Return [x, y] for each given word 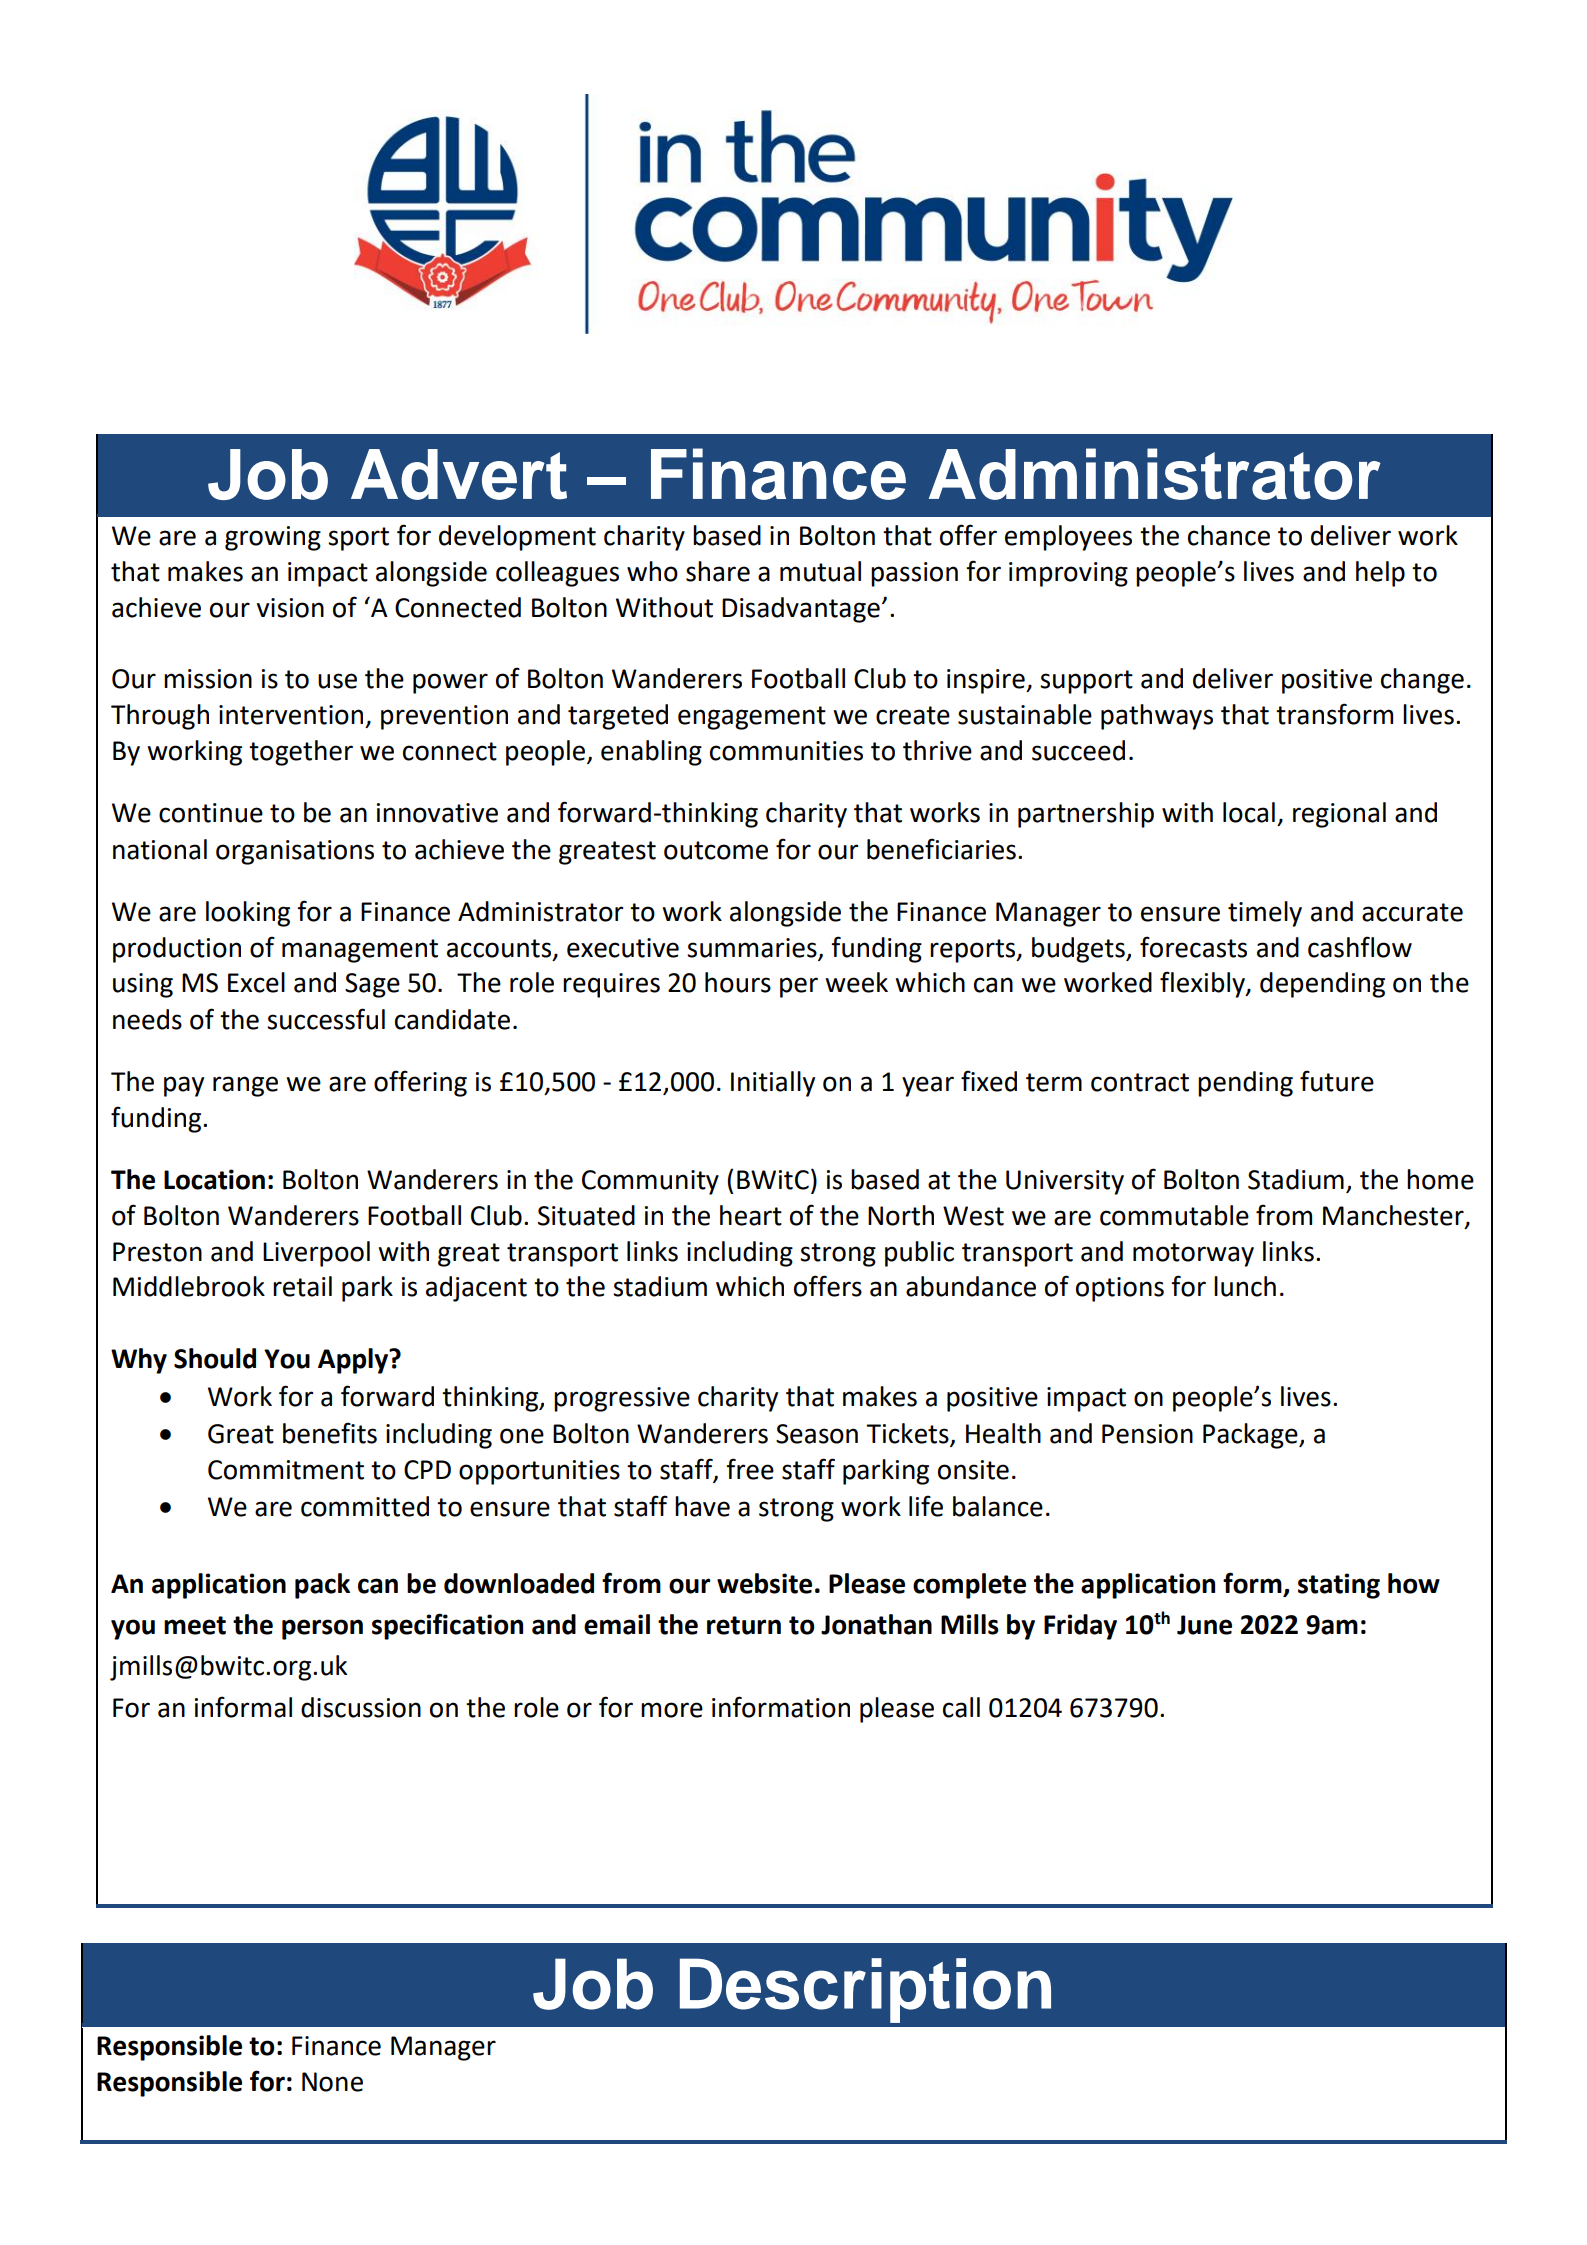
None [332, 2082]
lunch [1245, 1286]
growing [273, 538]
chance [1229, 535]
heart [751, 1215]
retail [302, 1286]
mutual [820, 571]
